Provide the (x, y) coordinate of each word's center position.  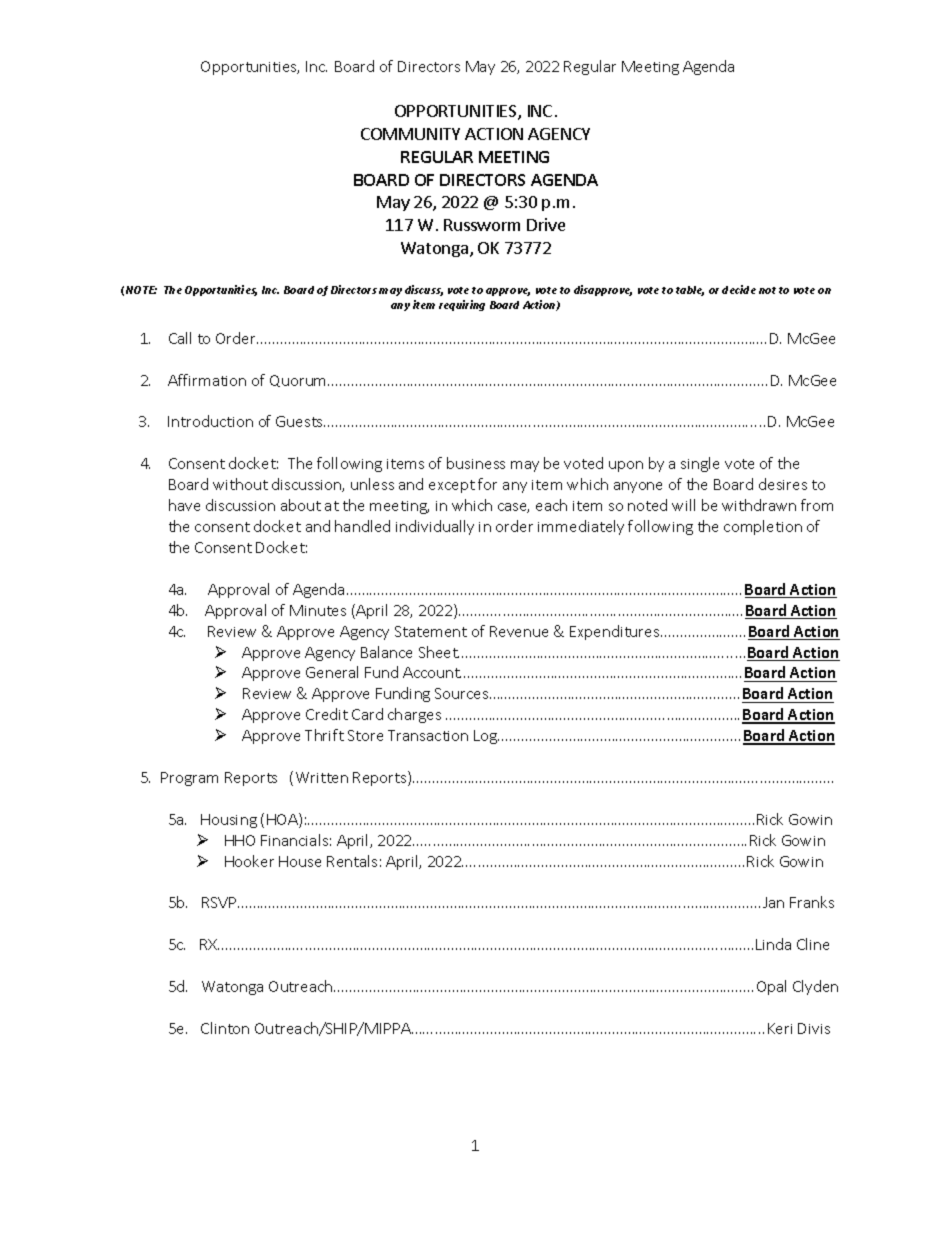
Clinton (225, 1028)
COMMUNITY (410, 134)
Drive (546, 224)
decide (739, 289)
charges (414, 715)
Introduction (210, 421)
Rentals (352, 861)
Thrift (324, 735)
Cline (813, 944)
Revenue (519, 631)
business (476, 463)
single (700, 464)
